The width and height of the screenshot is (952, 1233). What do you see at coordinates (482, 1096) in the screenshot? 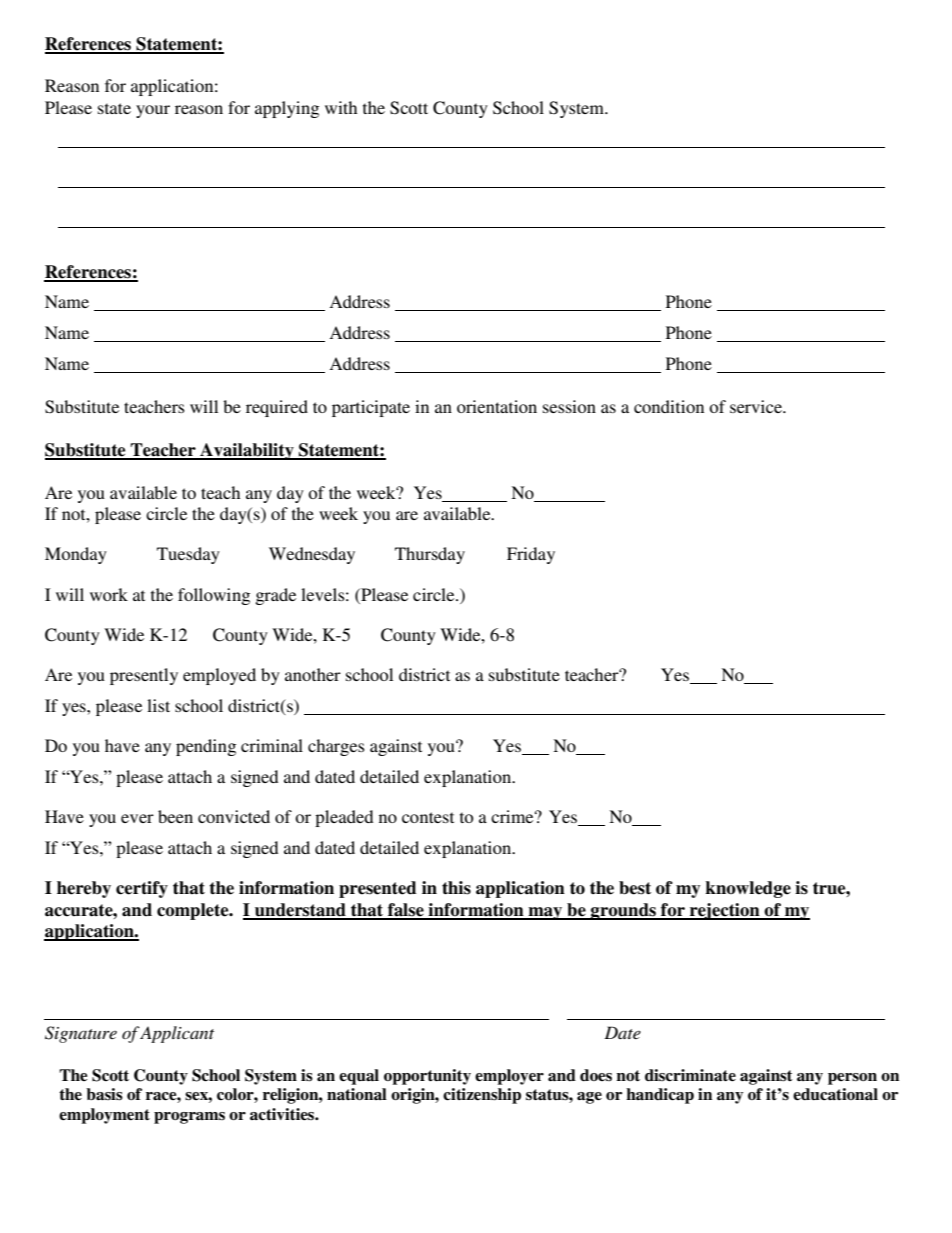
I see `citizenship` at bounding box center [482, 1096].
